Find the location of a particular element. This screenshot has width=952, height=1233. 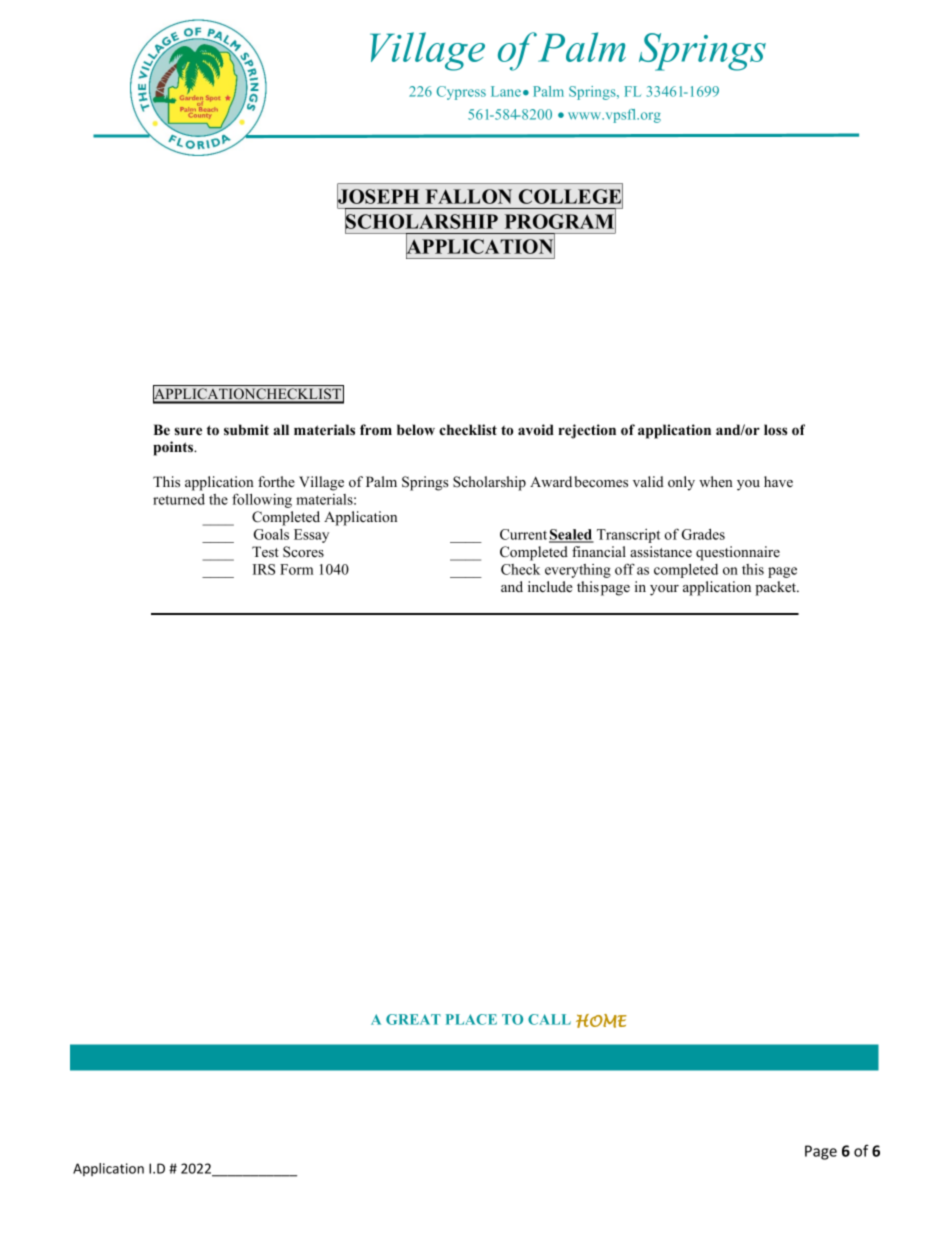

IRS is located at coordinates (264, 569).
